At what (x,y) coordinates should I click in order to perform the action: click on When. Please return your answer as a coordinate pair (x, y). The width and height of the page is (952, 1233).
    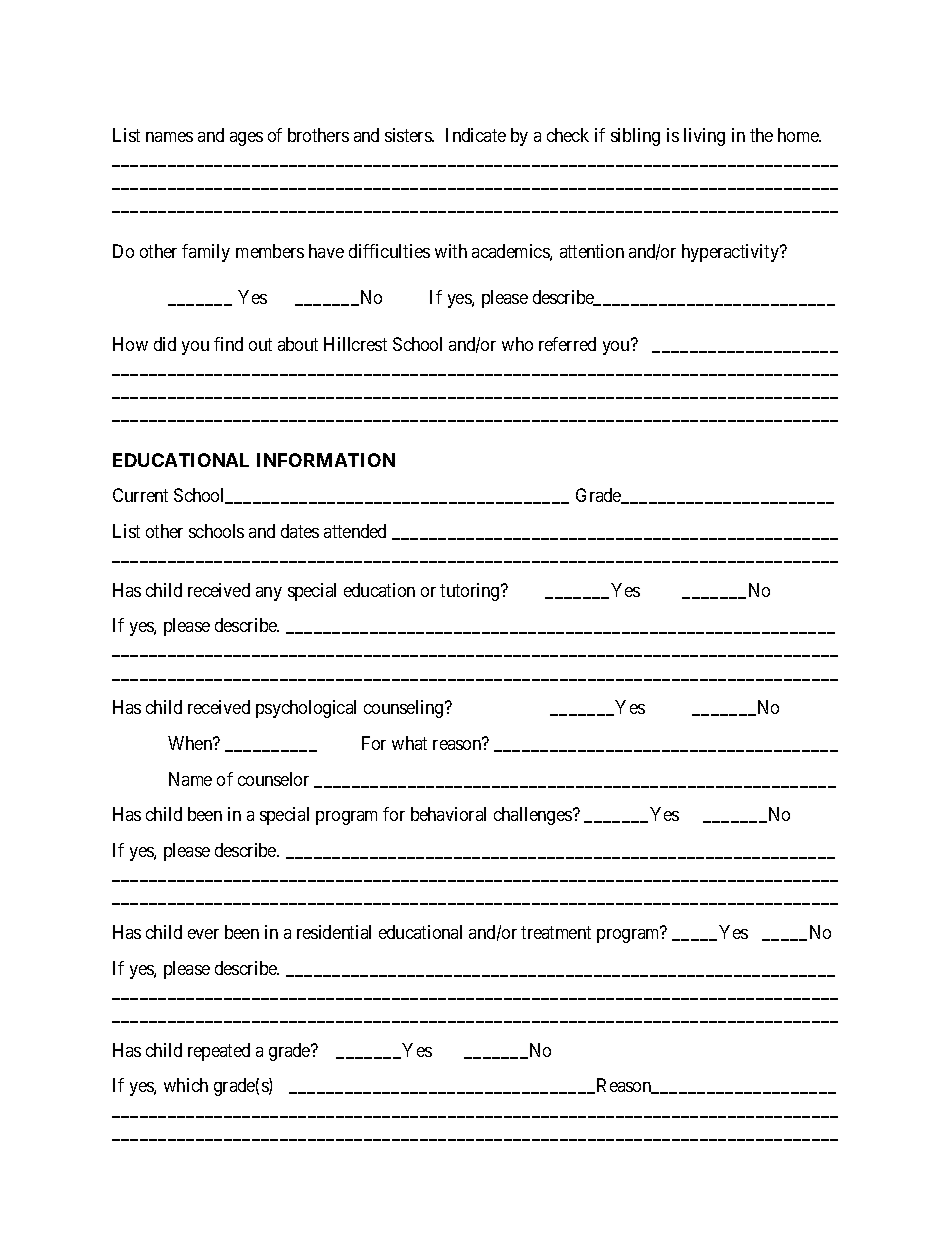
    Looking at the image, I should click on (191, 743).
